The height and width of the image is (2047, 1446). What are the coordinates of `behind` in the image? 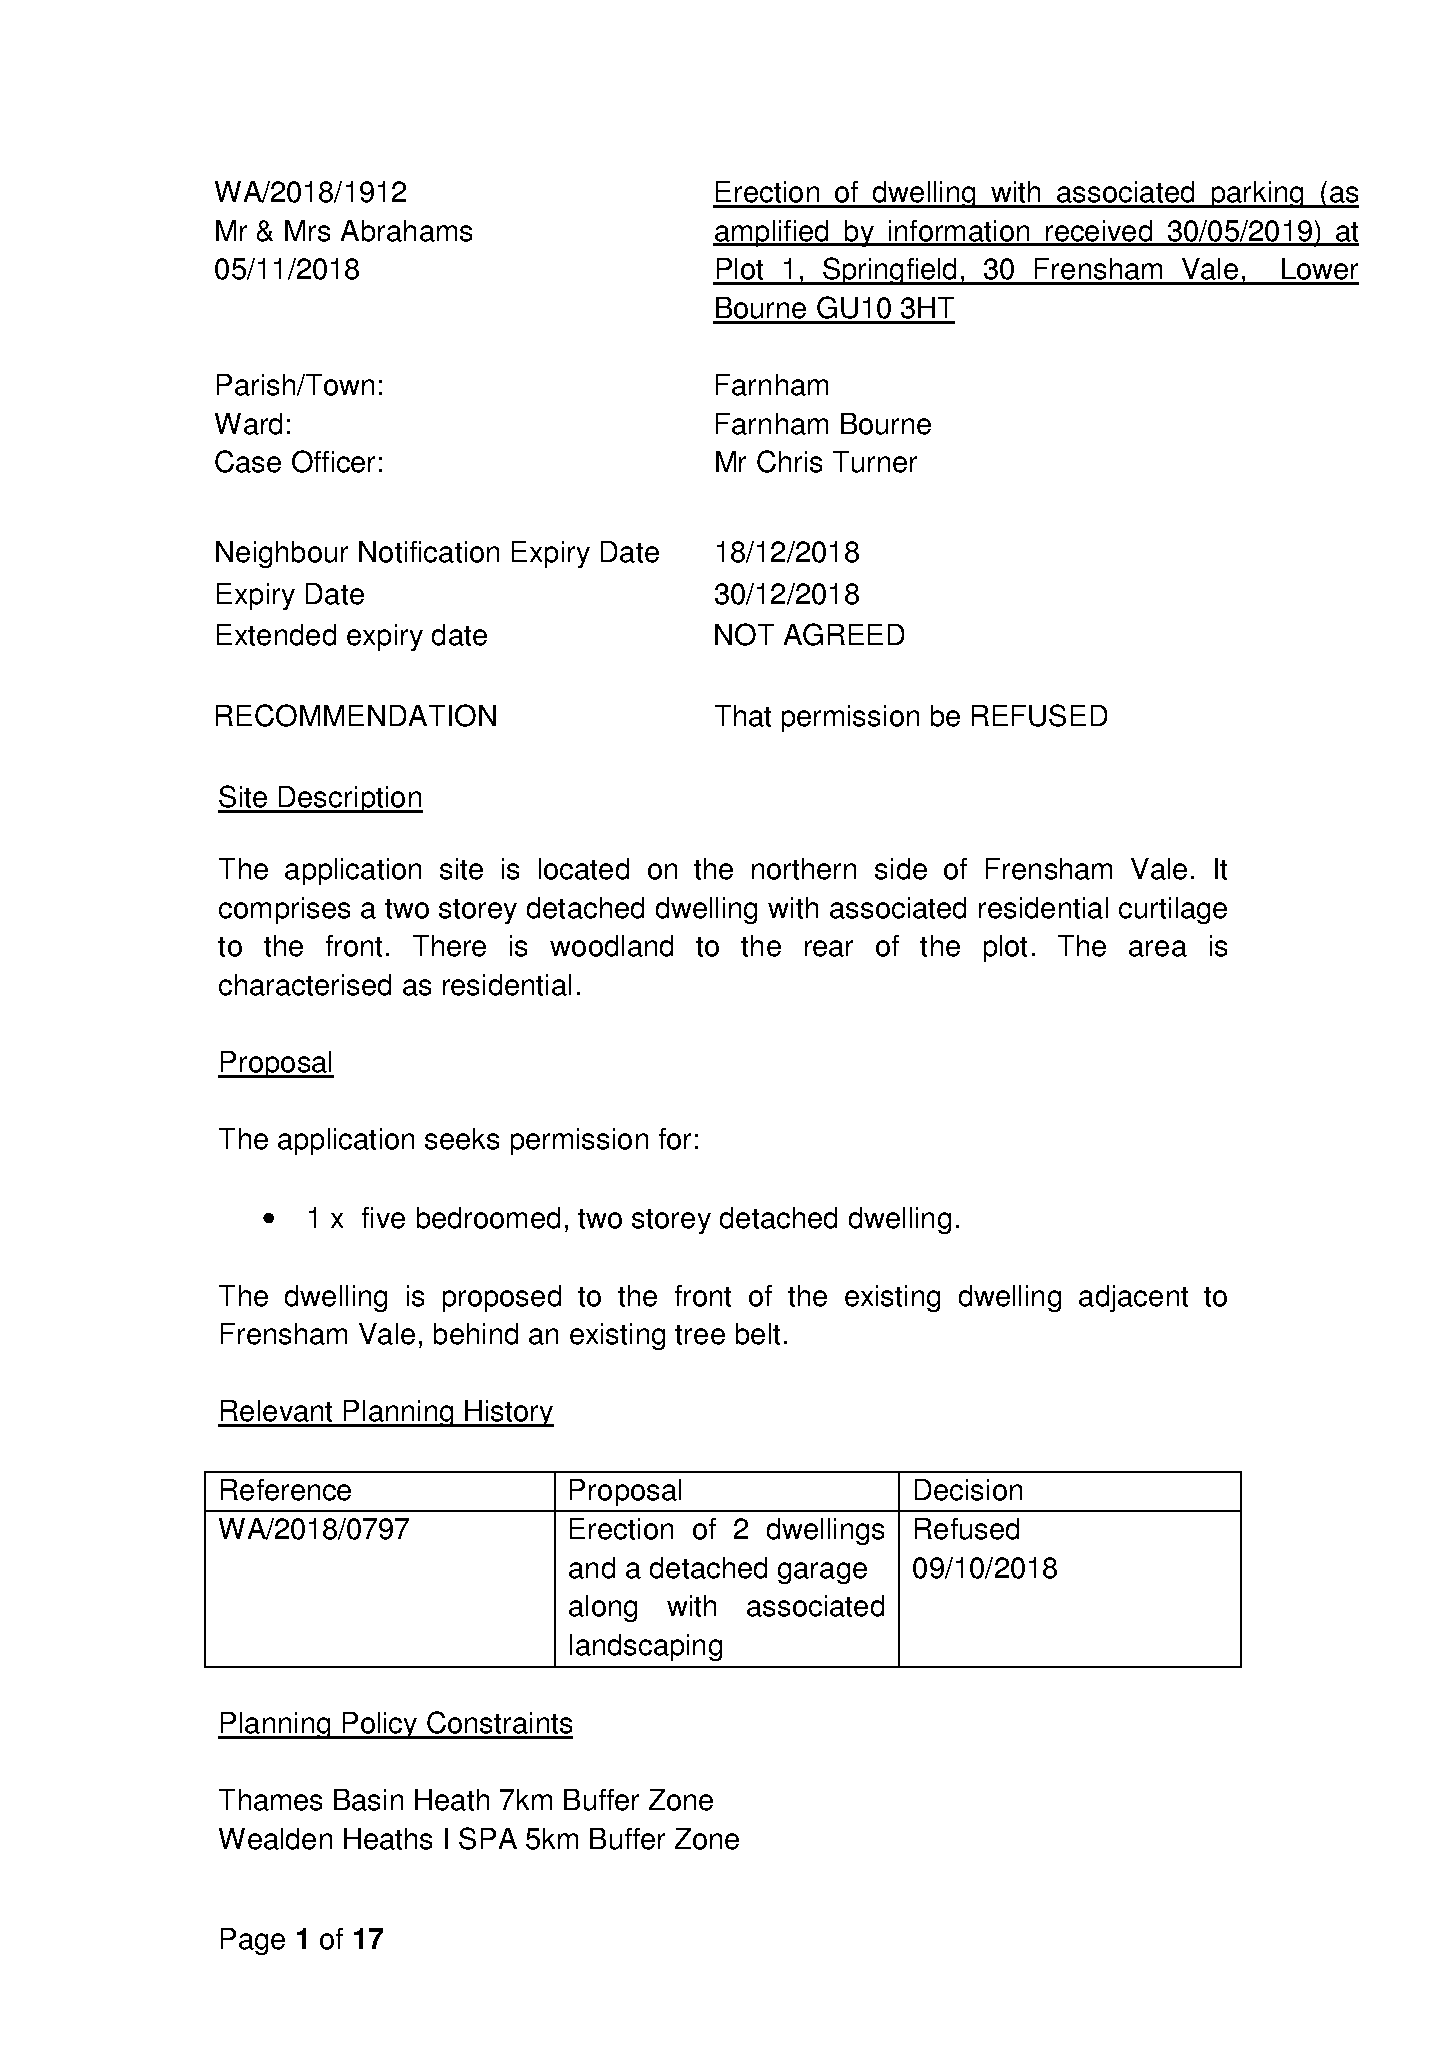 It's located at (476, 1334).
